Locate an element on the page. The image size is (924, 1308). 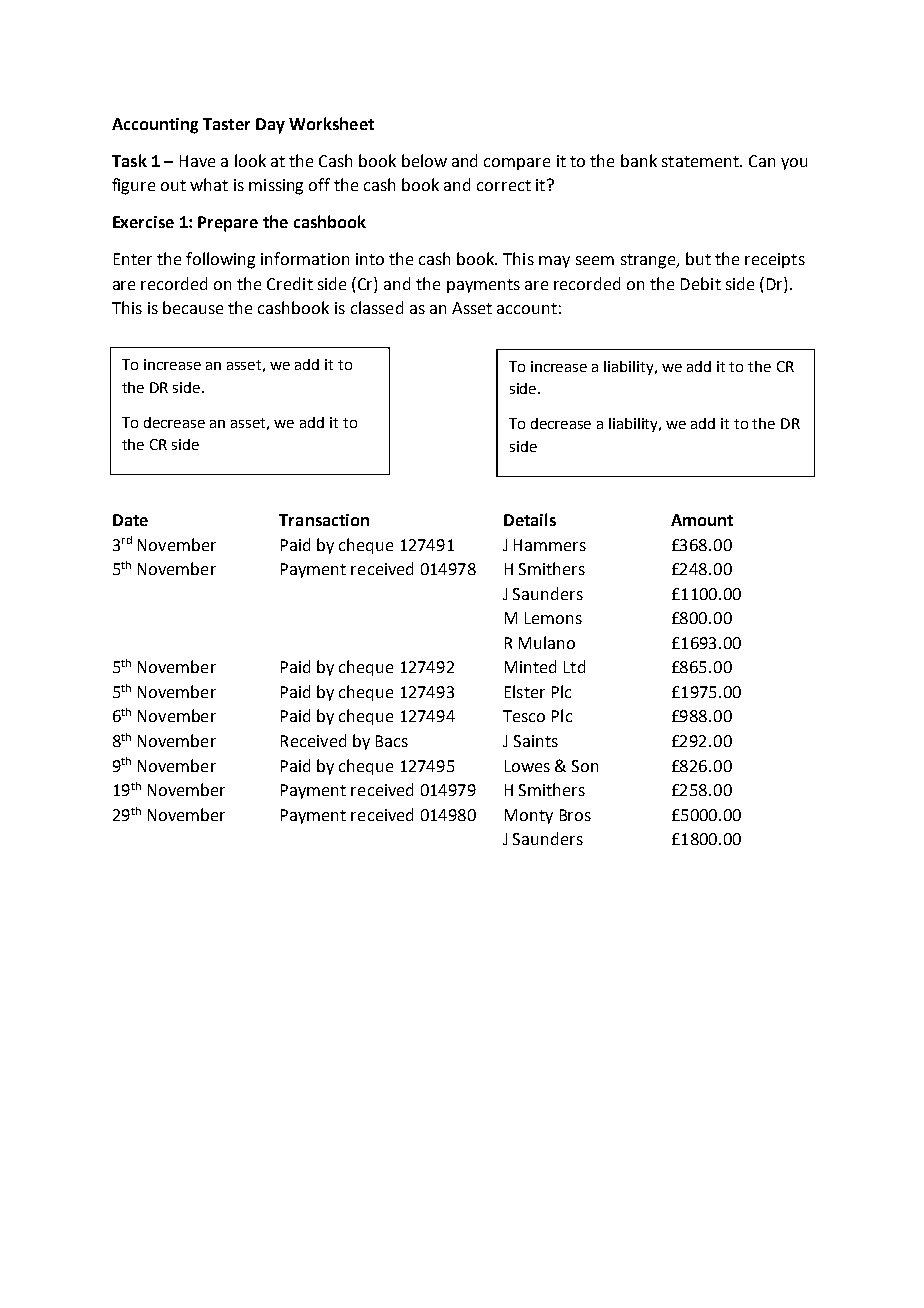
Amount is located at coordinates (702, 520).
